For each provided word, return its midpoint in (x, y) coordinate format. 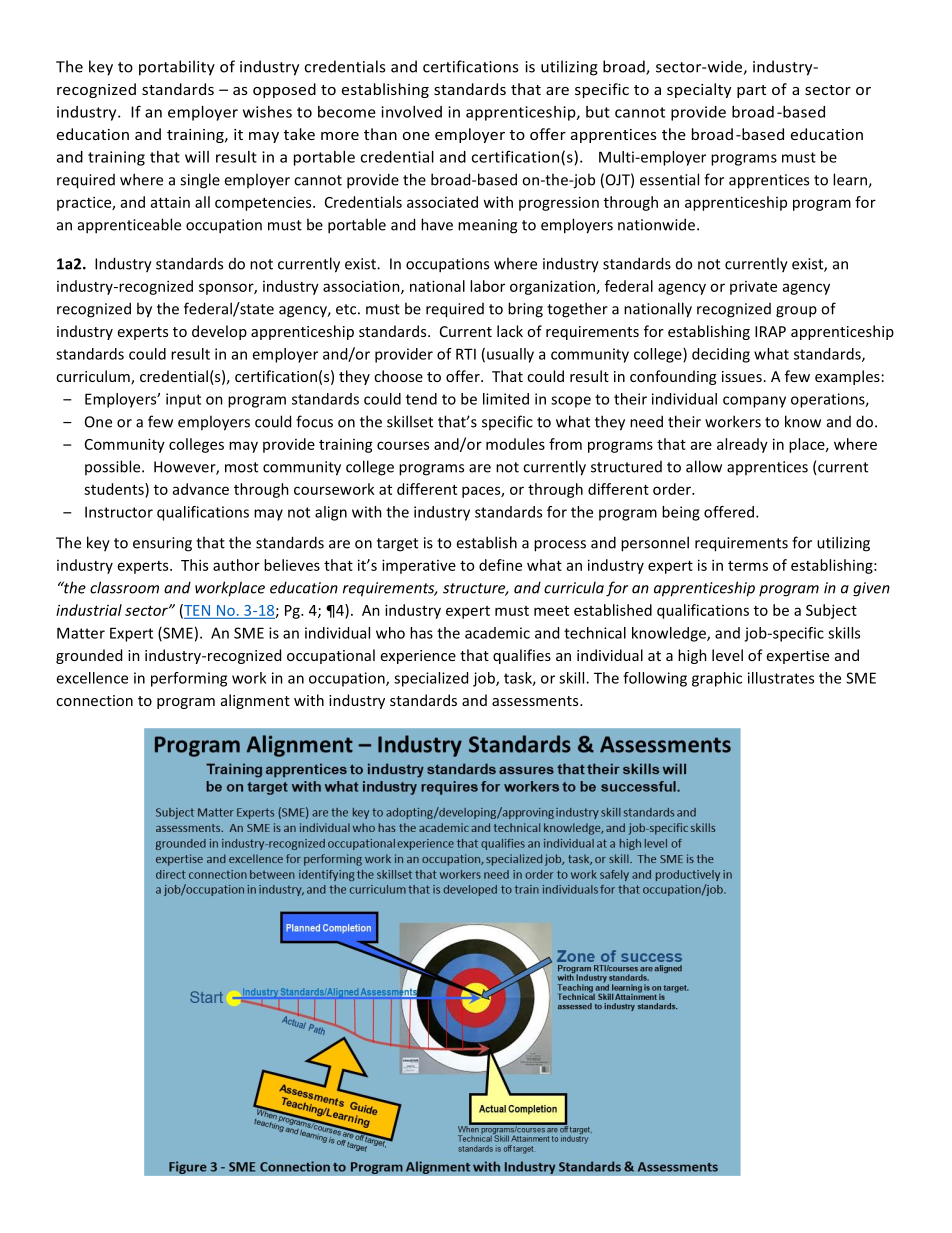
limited (506, 399)
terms (748, 566)
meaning (487, 226)
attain (170, 202)
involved (411, 112)
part (751, 91)
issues (742, 376)
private (753, 288)
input (183, 400)
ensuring (162, 544)
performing (189, 679)
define (500, 565)
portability (177, 68)
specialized (431, 679)
